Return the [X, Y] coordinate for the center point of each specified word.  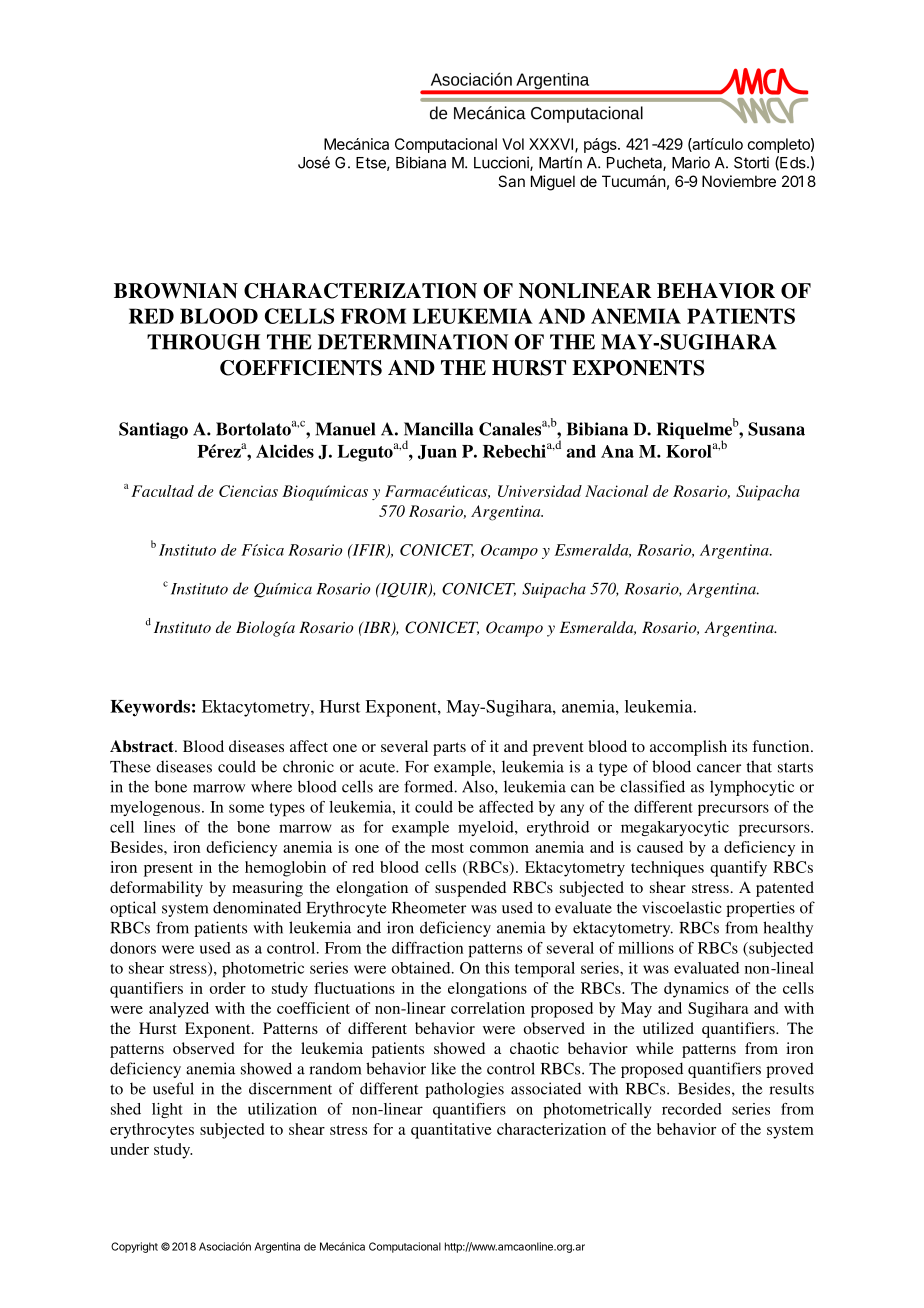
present [168, 870]
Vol [513, 144]
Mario [691, 162]
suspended [470, 889]
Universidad [540, 491]
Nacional [616, 491]
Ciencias [248, 491]
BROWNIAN [176, 291]
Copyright [134, 1247]
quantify [738, 869]
